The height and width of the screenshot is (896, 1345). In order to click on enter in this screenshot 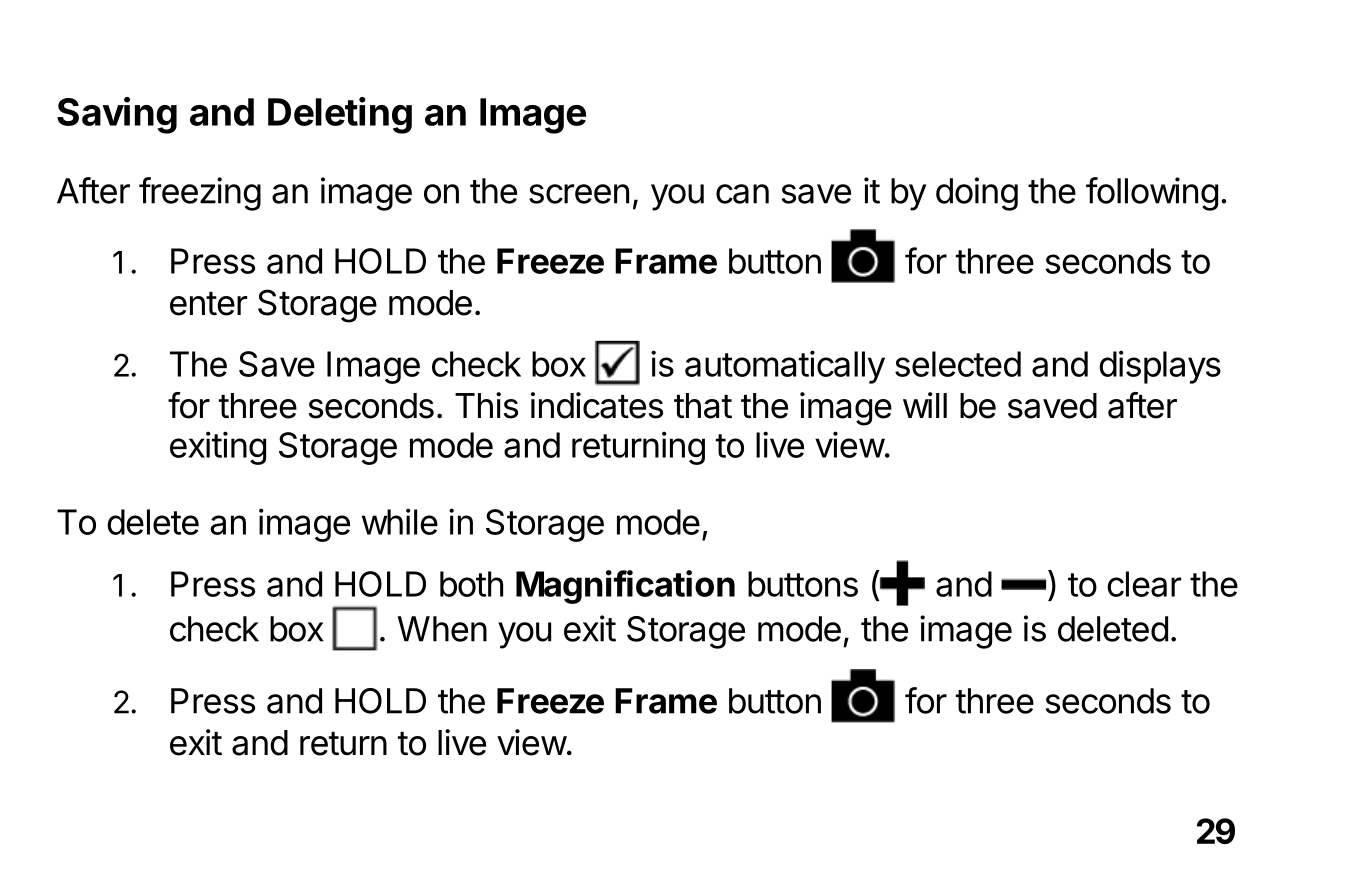, I will do `click(208, 303)`.
